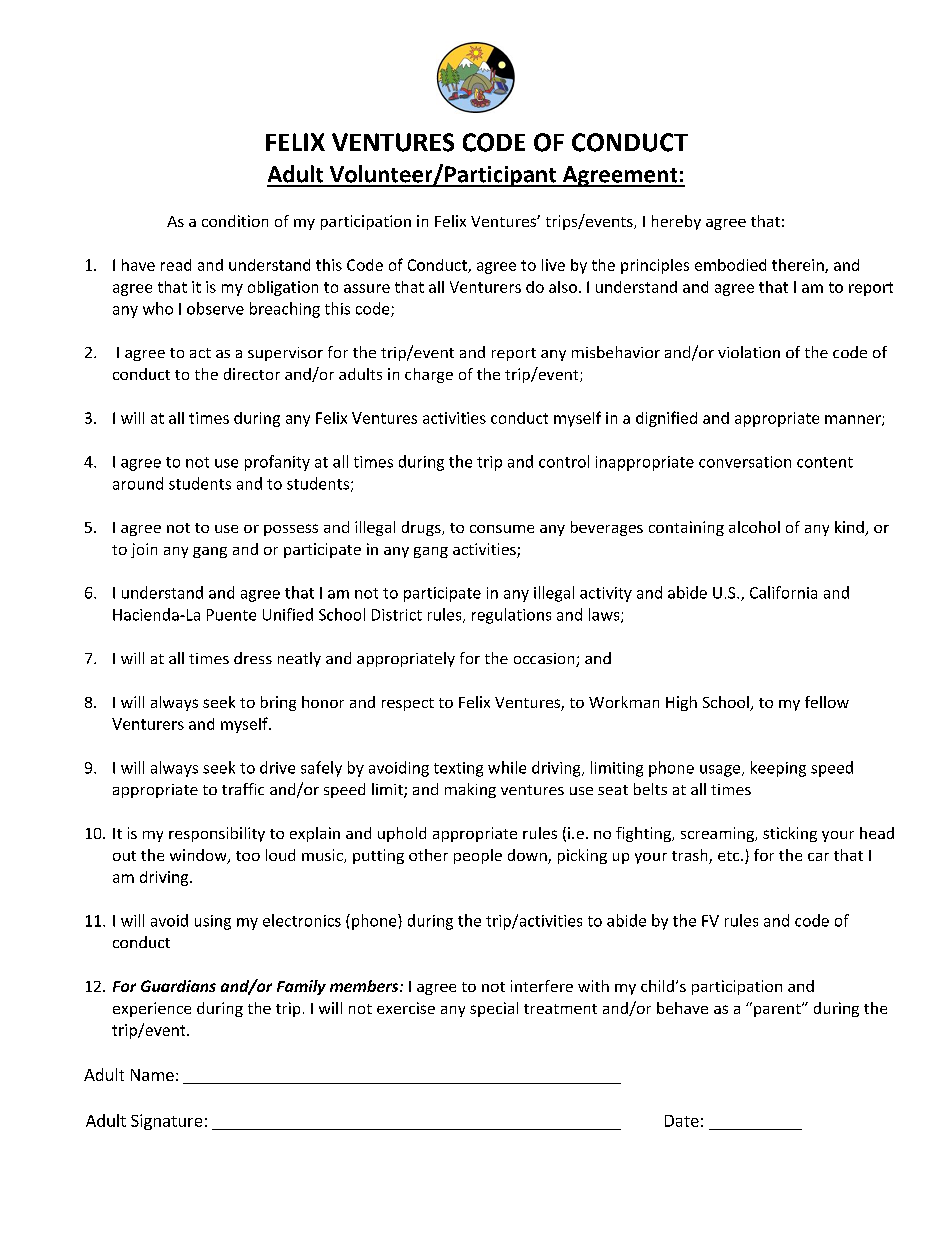  I want to click on fellow, so click(827, 702).
